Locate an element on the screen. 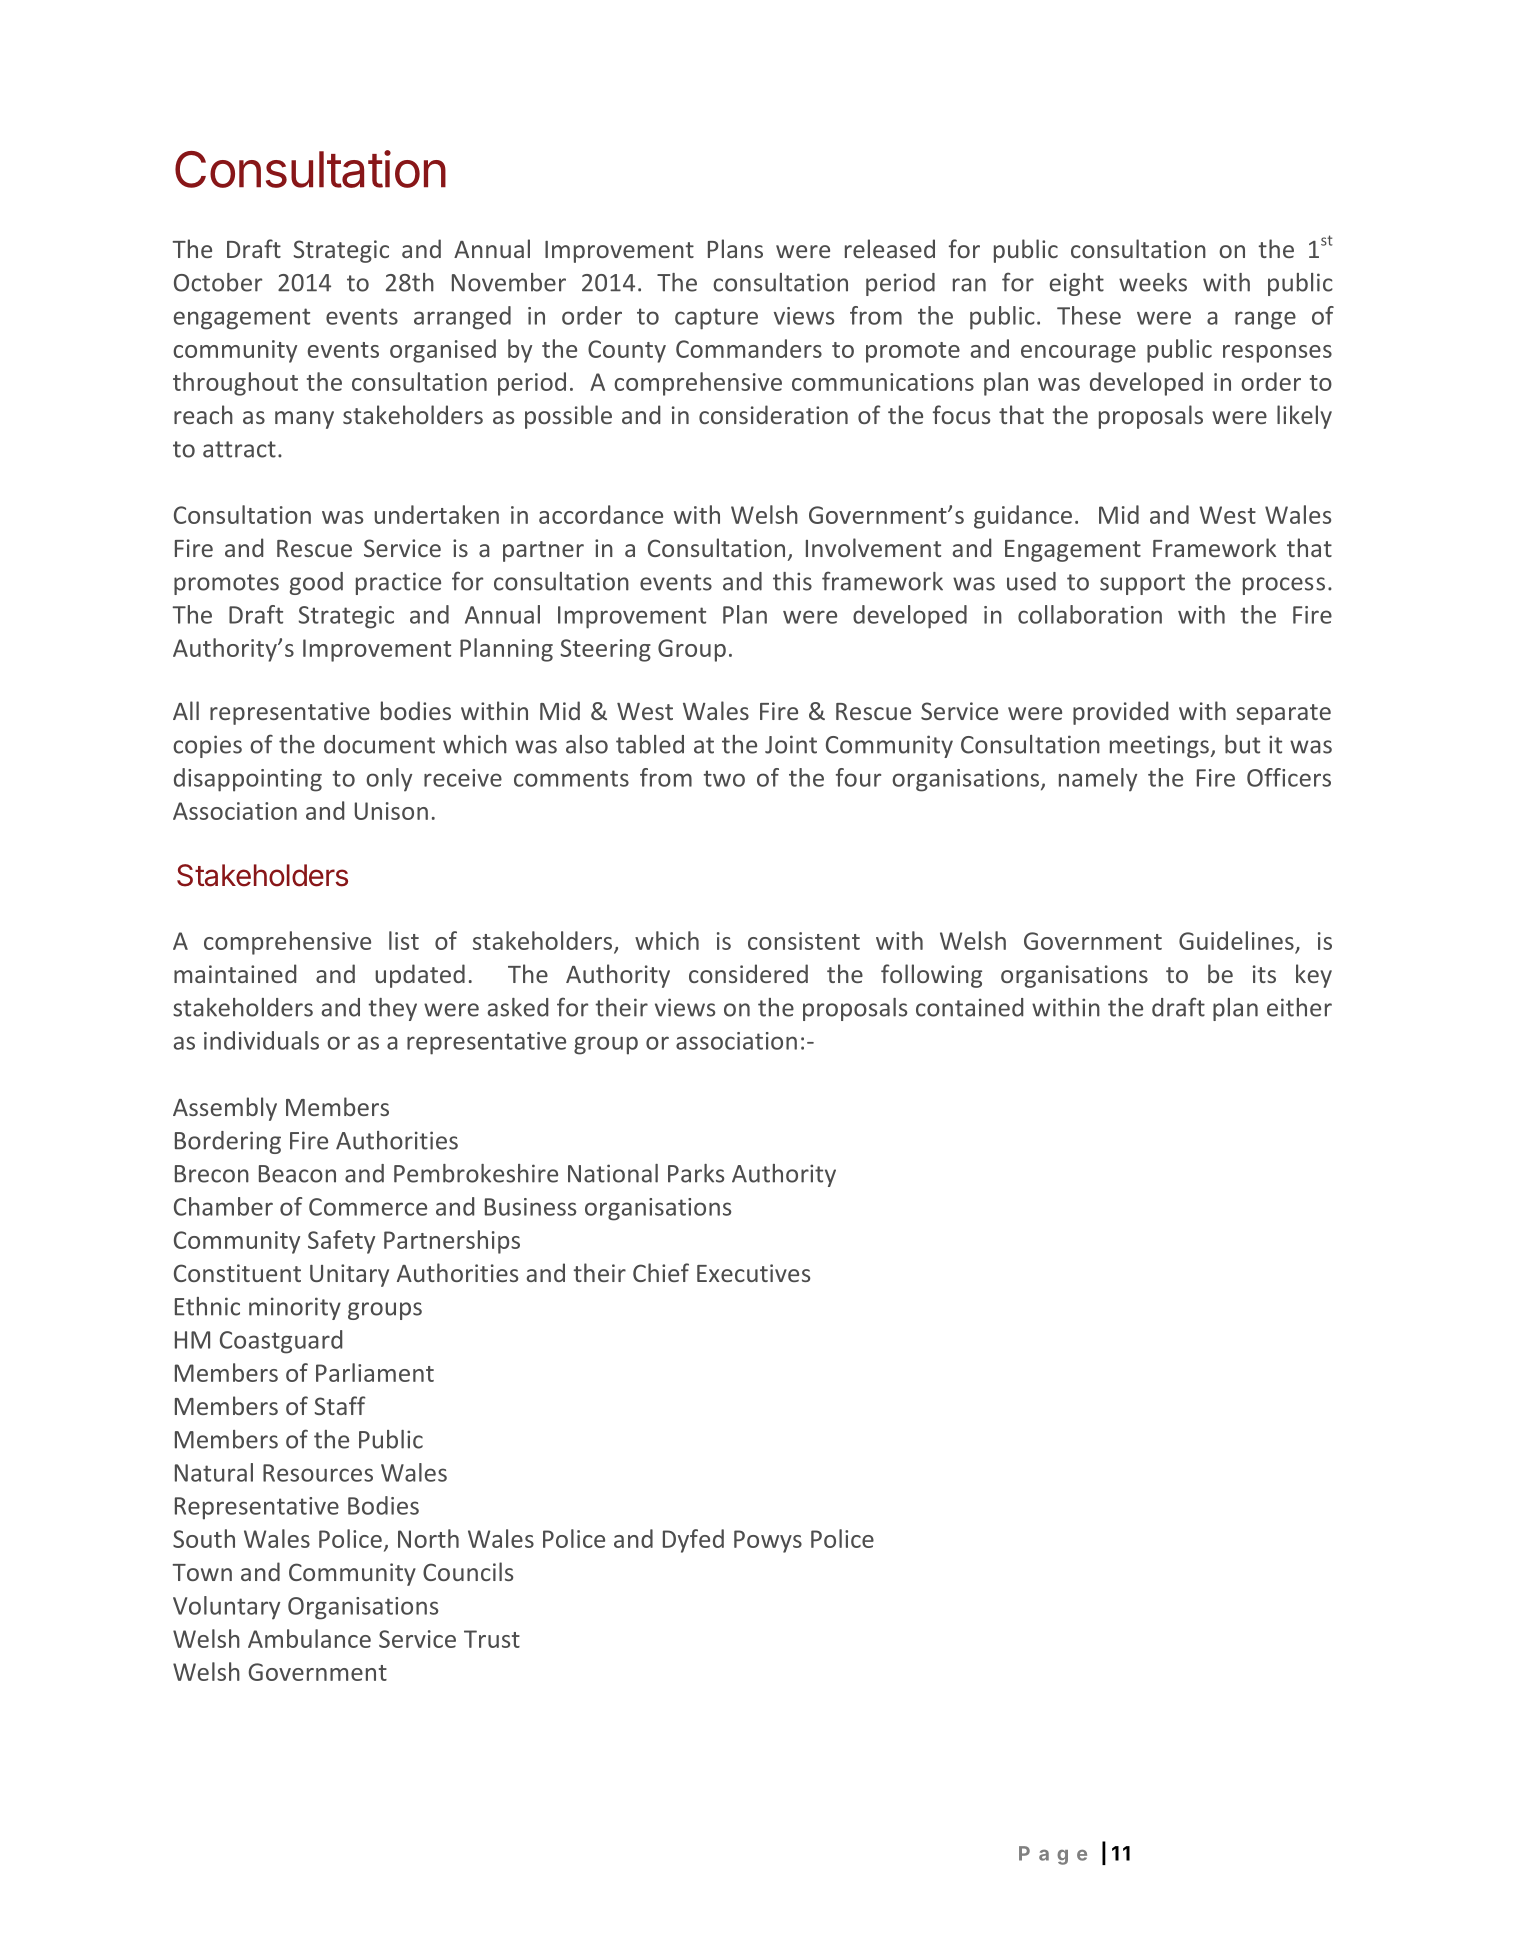 The height and width of the screenshot is (1960, 1515). October is located at coordinates (218, 282).
